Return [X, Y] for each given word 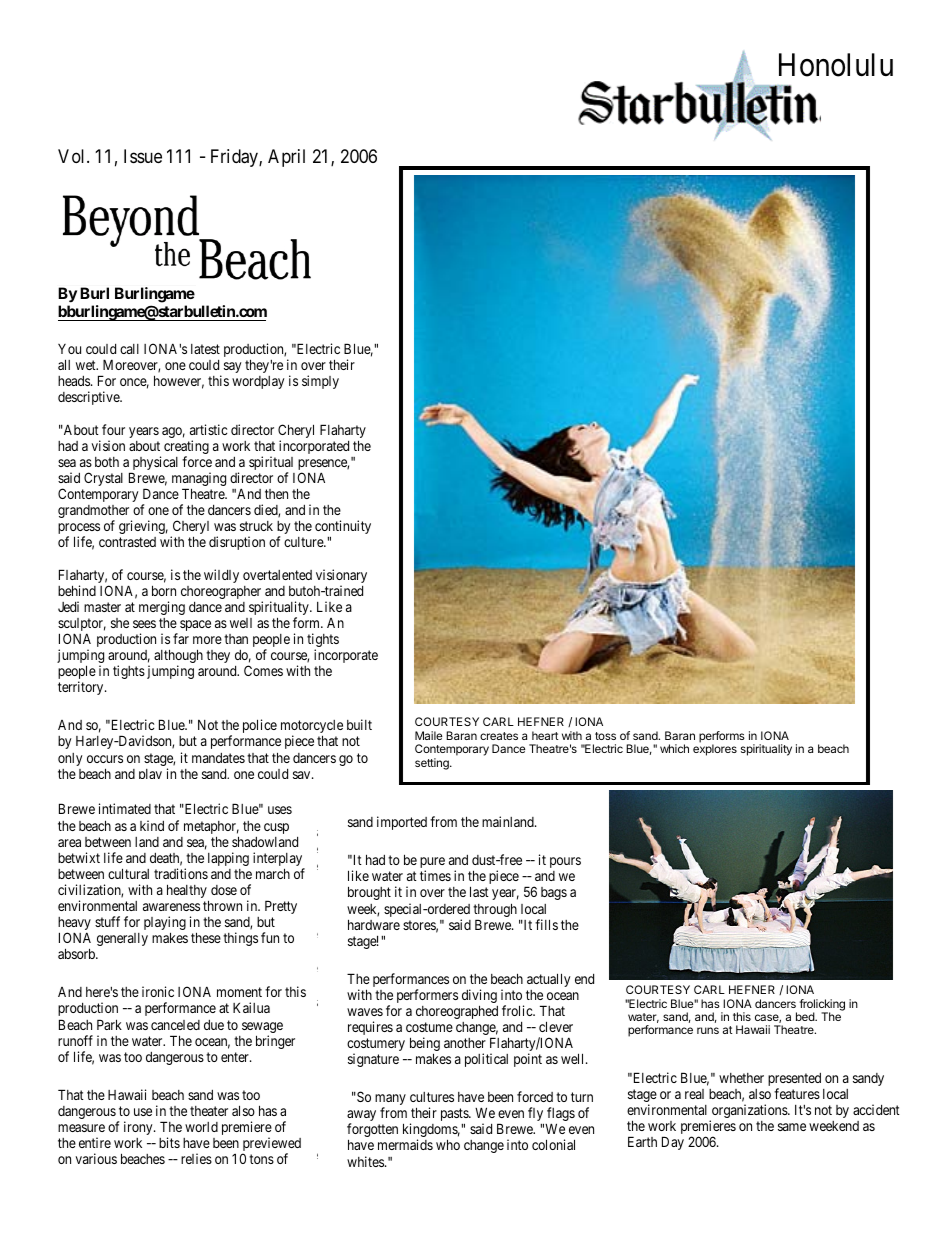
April [286, 158]
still [164, 594]
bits [169, 1142]
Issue [143, 156]
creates [499, 736]
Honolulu [836, 65]
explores [715, 750]
